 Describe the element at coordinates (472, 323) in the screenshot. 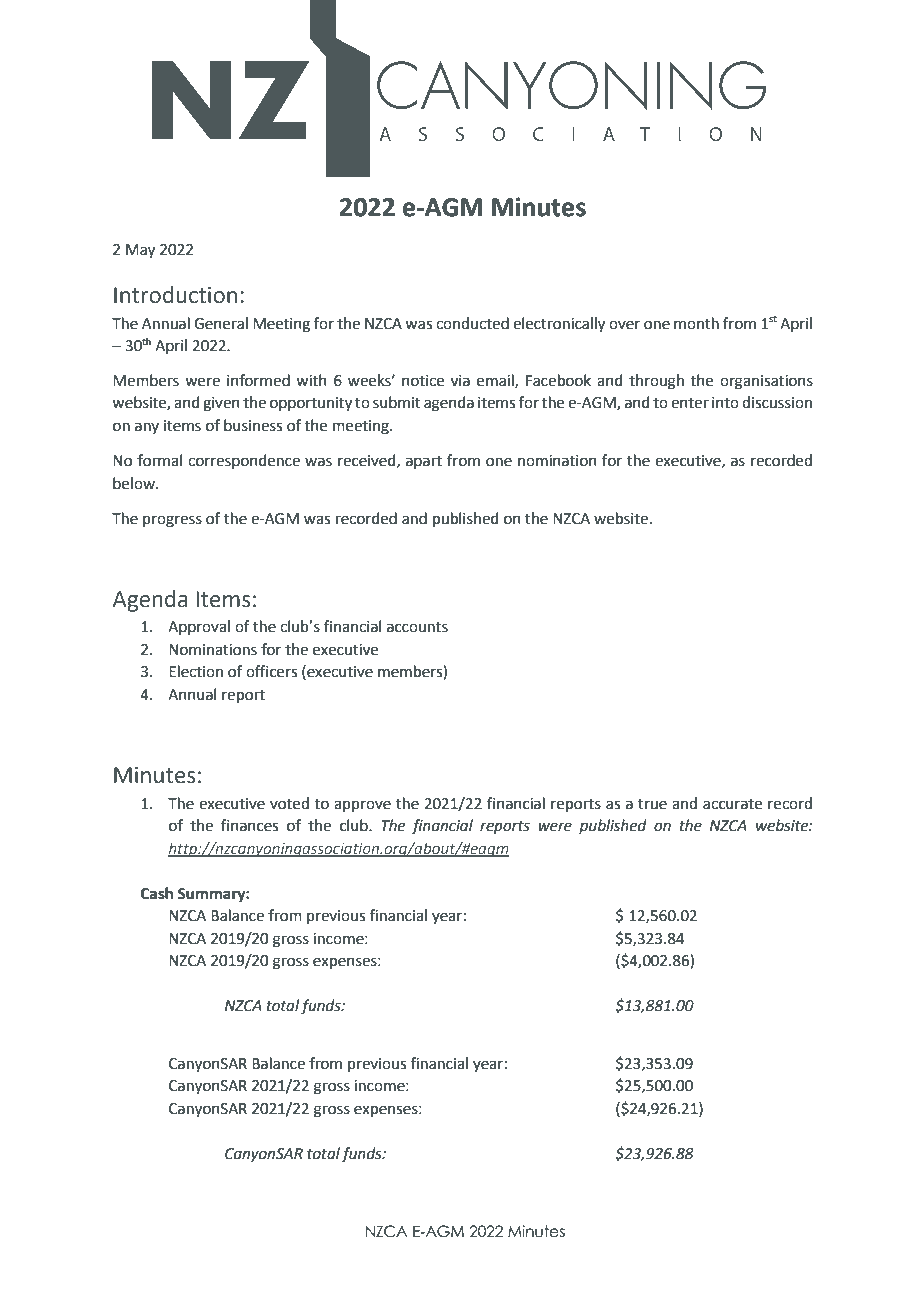

I see `conducted` at that location.
